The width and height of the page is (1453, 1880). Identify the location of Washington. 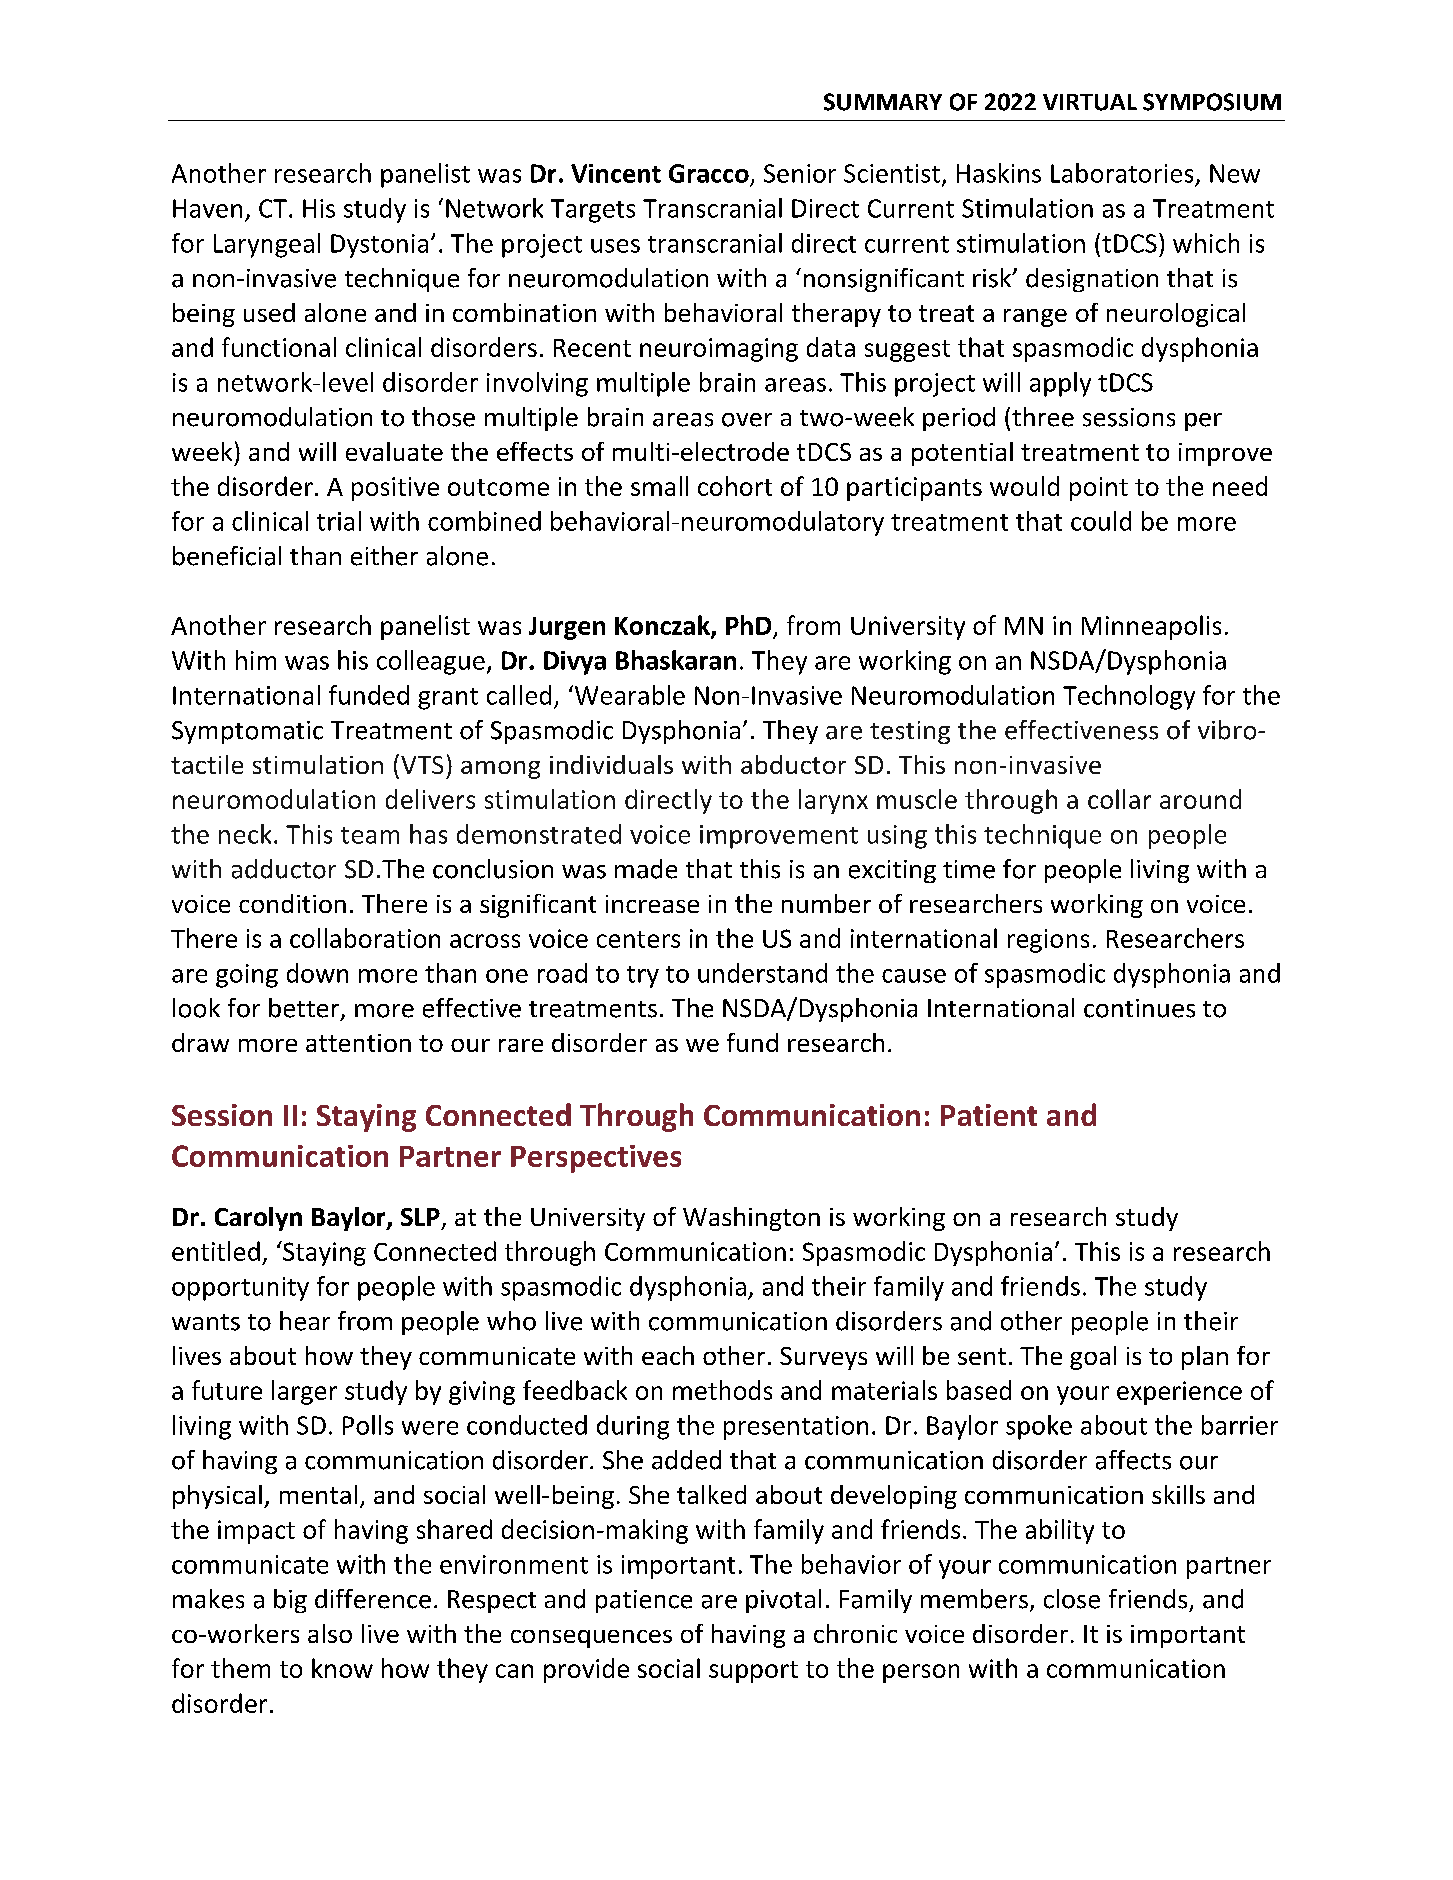
(751, 1219).
